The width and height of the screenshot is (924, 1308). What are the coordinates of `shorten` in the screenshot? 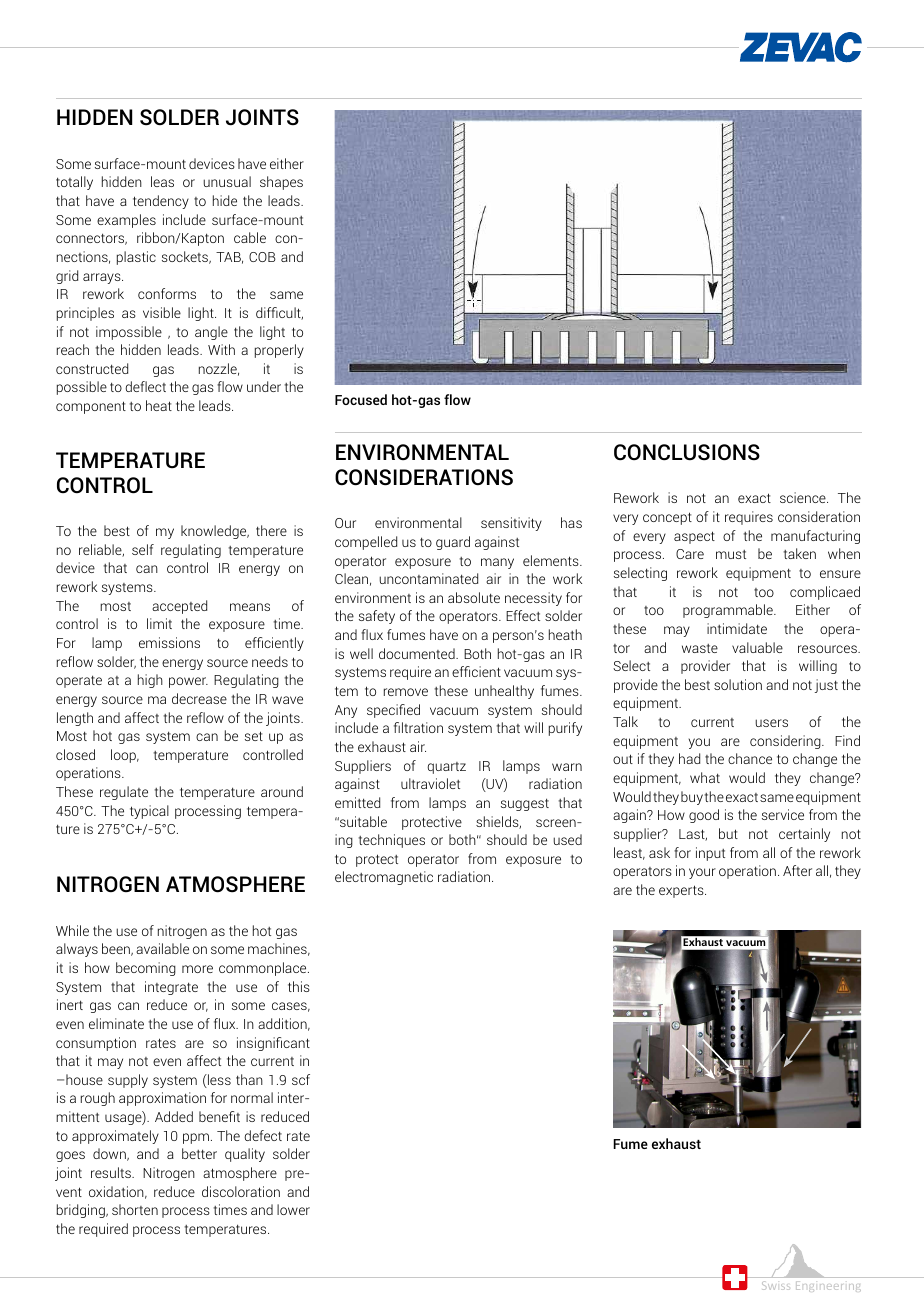 It's located at (135, 1209).
